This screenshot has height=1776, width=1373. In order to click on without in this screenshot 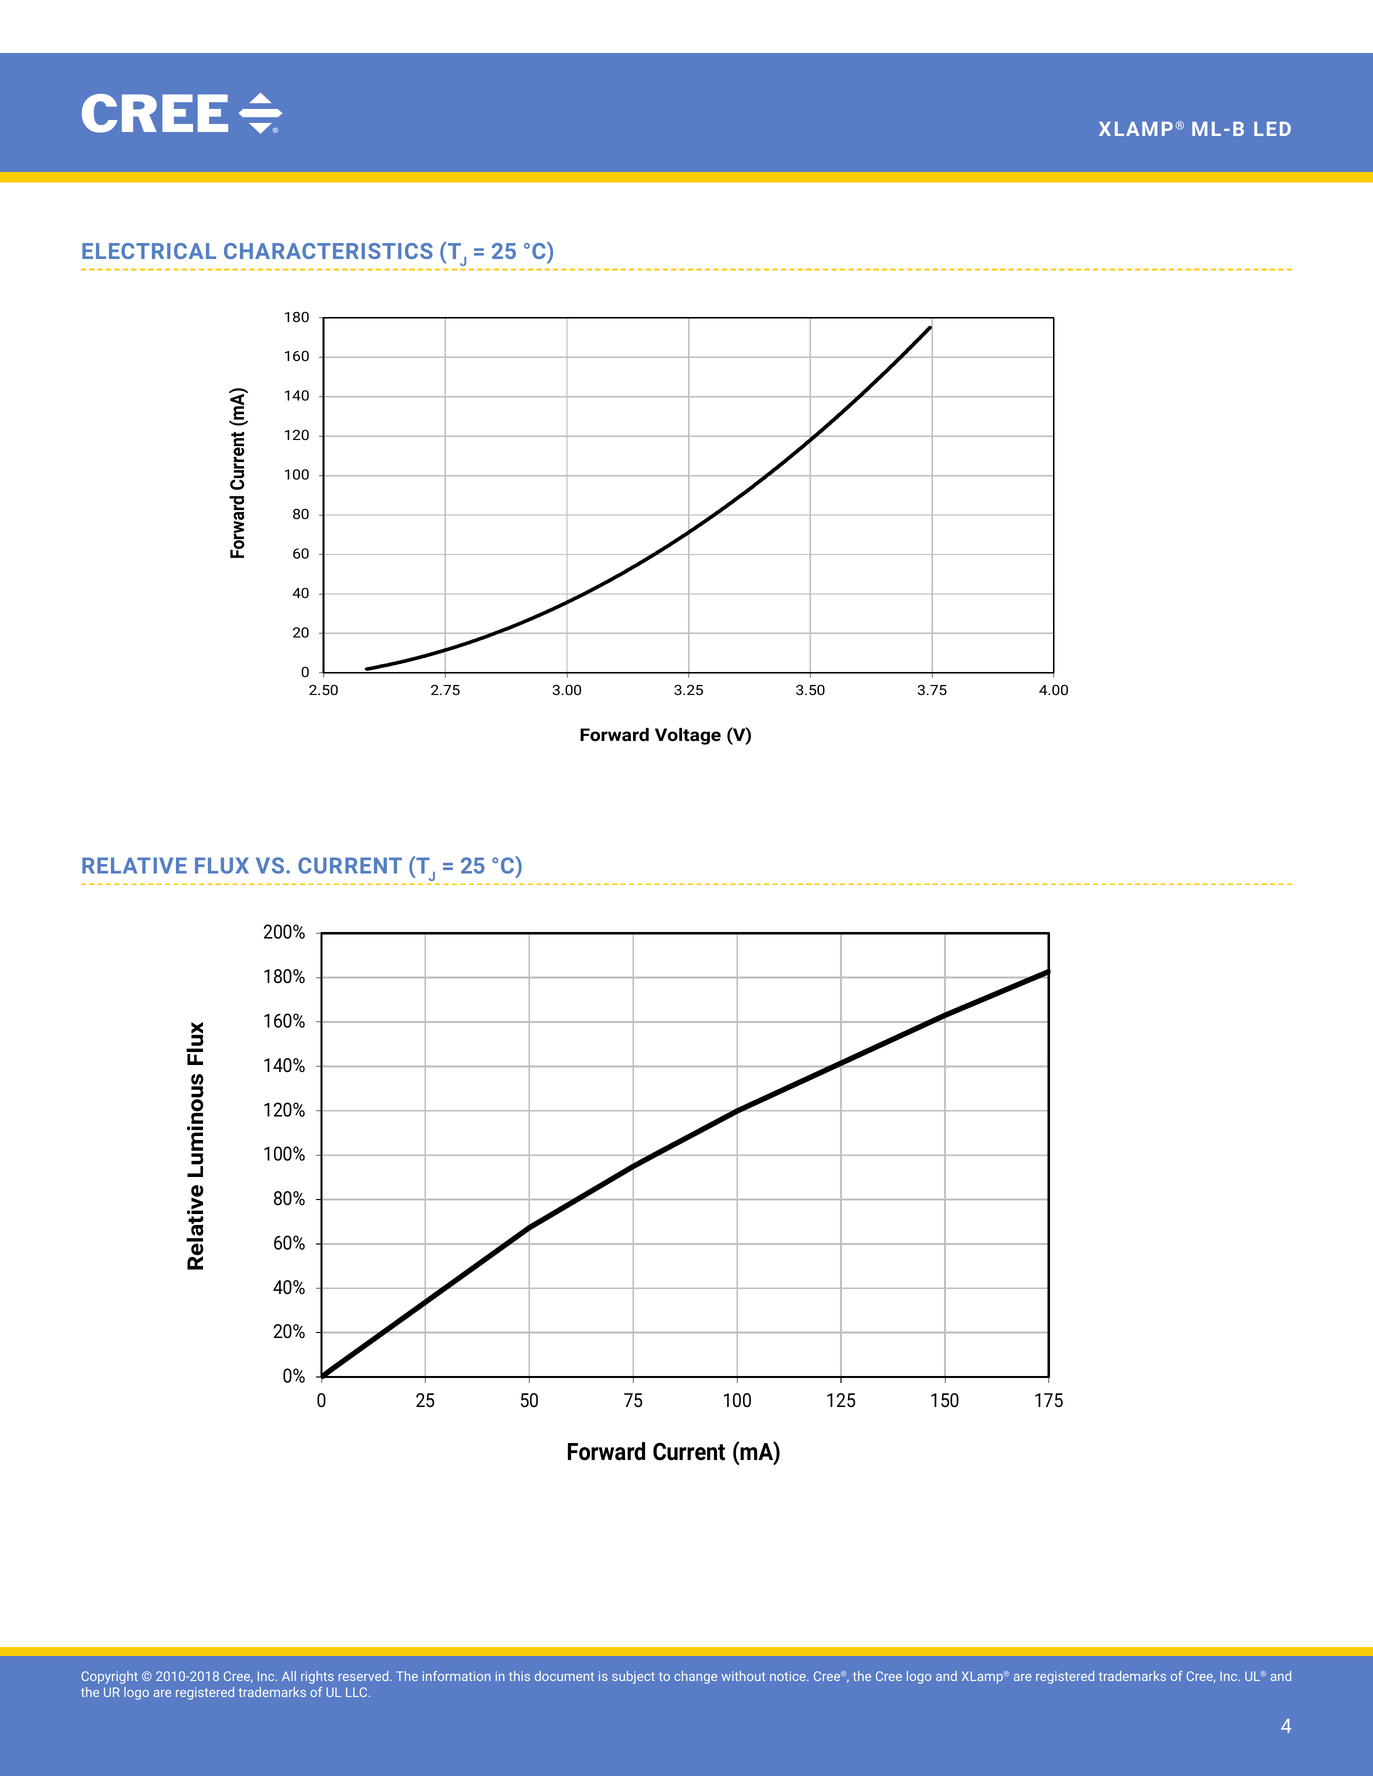, I will do `click(743, 1676)`.
